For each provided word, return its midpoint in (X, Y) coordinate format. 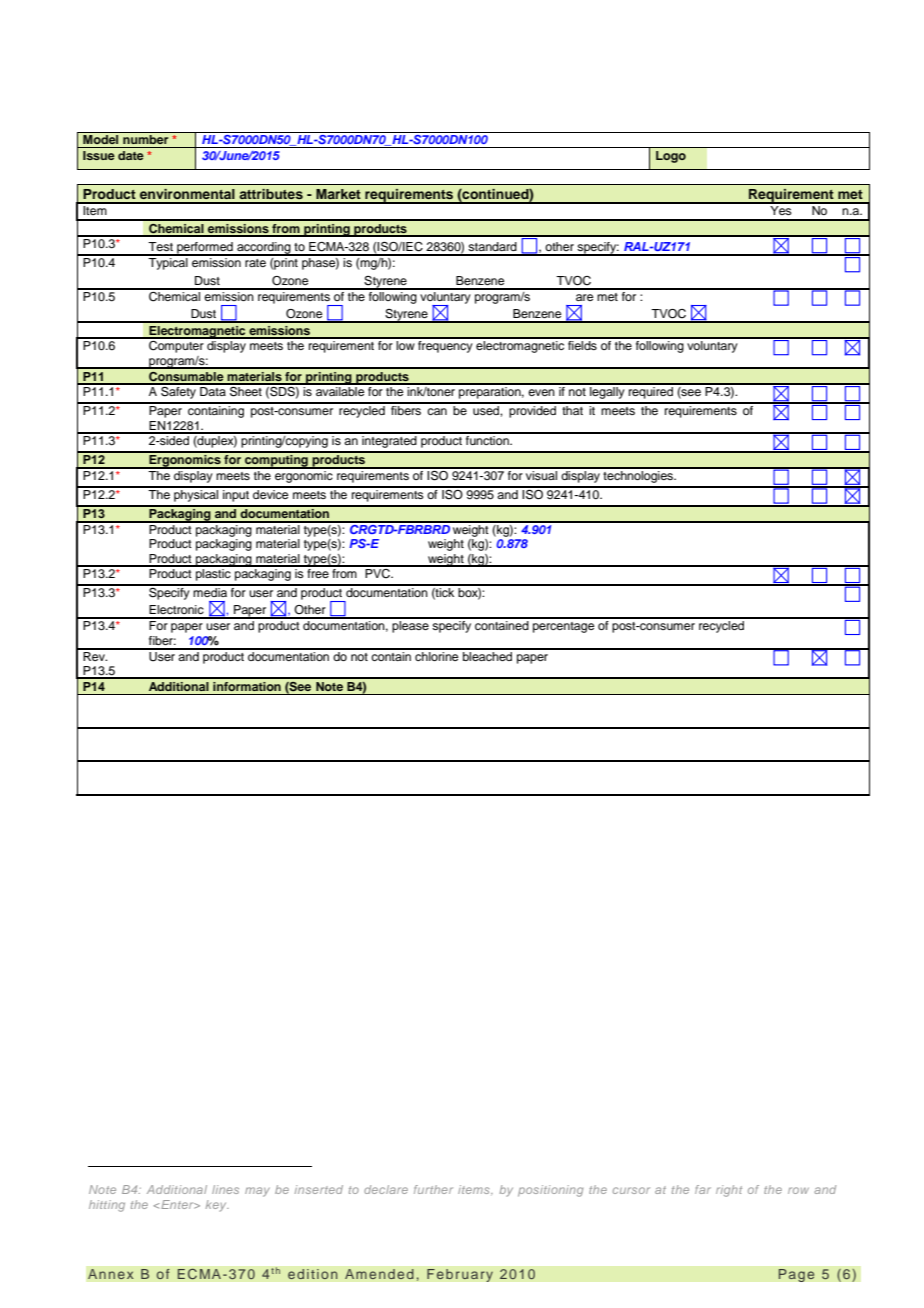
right (729, 1191)
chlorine (437, 655)
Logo (671, 157)
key (217, 1206)
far (703, 1189)
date (131, 155)
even (541, 392)
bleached (488, 655)
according (264, 249)
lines (225, 1189)
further (433, 1189)
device (271, 493)
